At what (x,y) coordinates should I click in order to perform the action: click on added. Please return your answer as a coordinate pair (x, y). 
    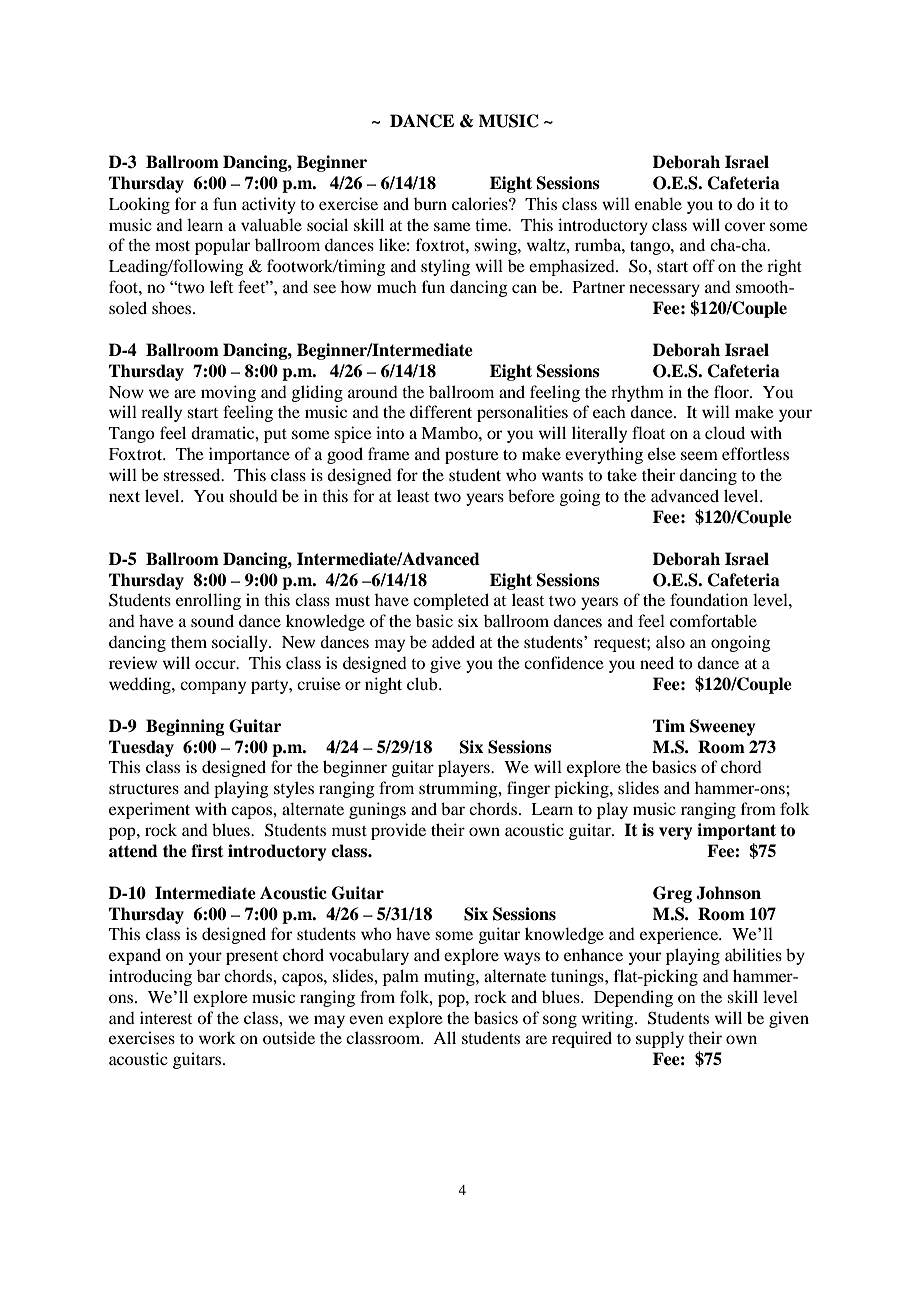
    Looking at the image, I should click on (453, 641).
